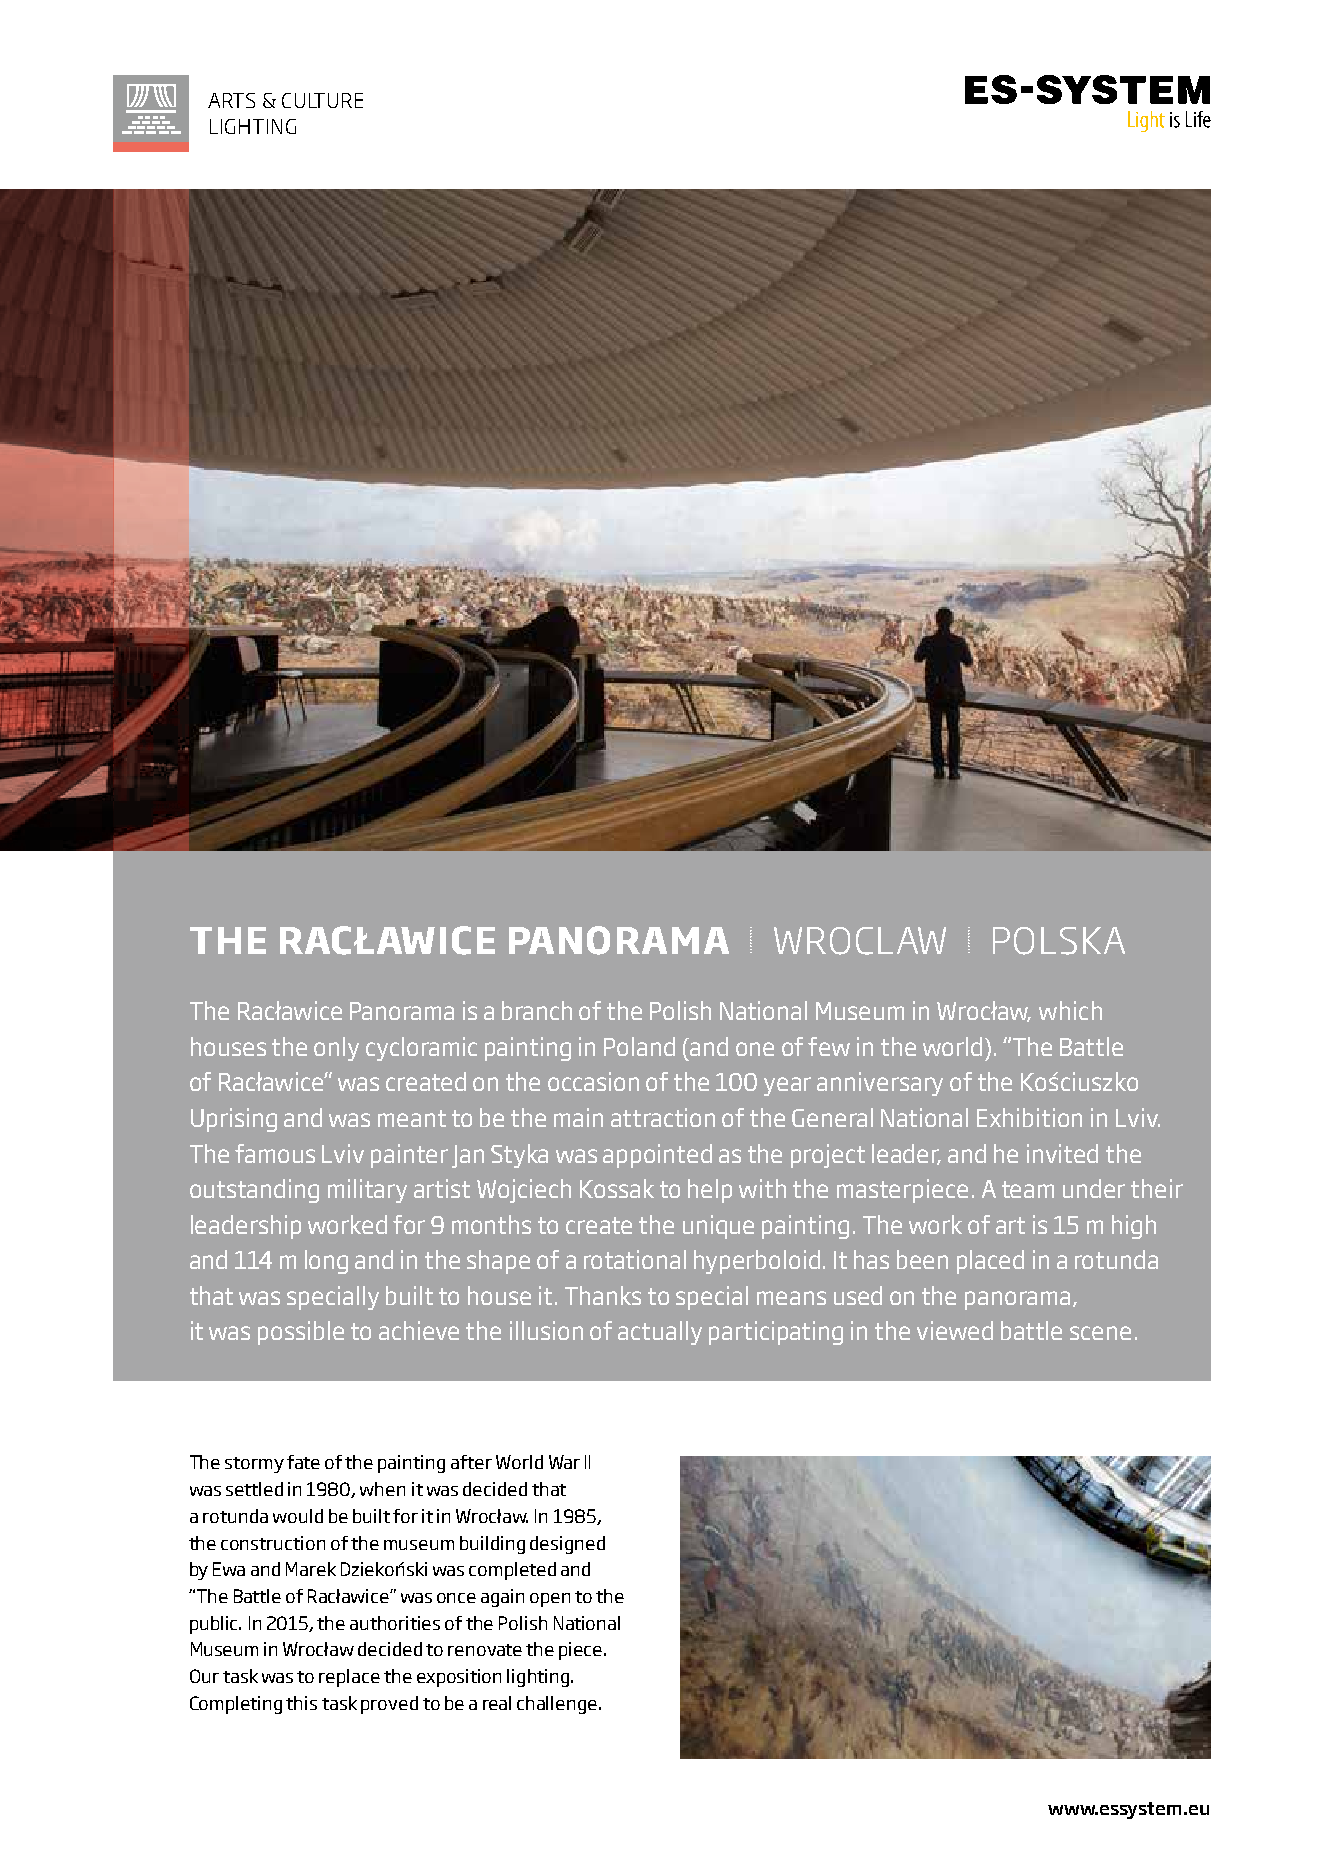 The width and height of the image is (1324, 1872). Describe the element at coordinates (275, 1153) in the image. I see `famous` at that location.
